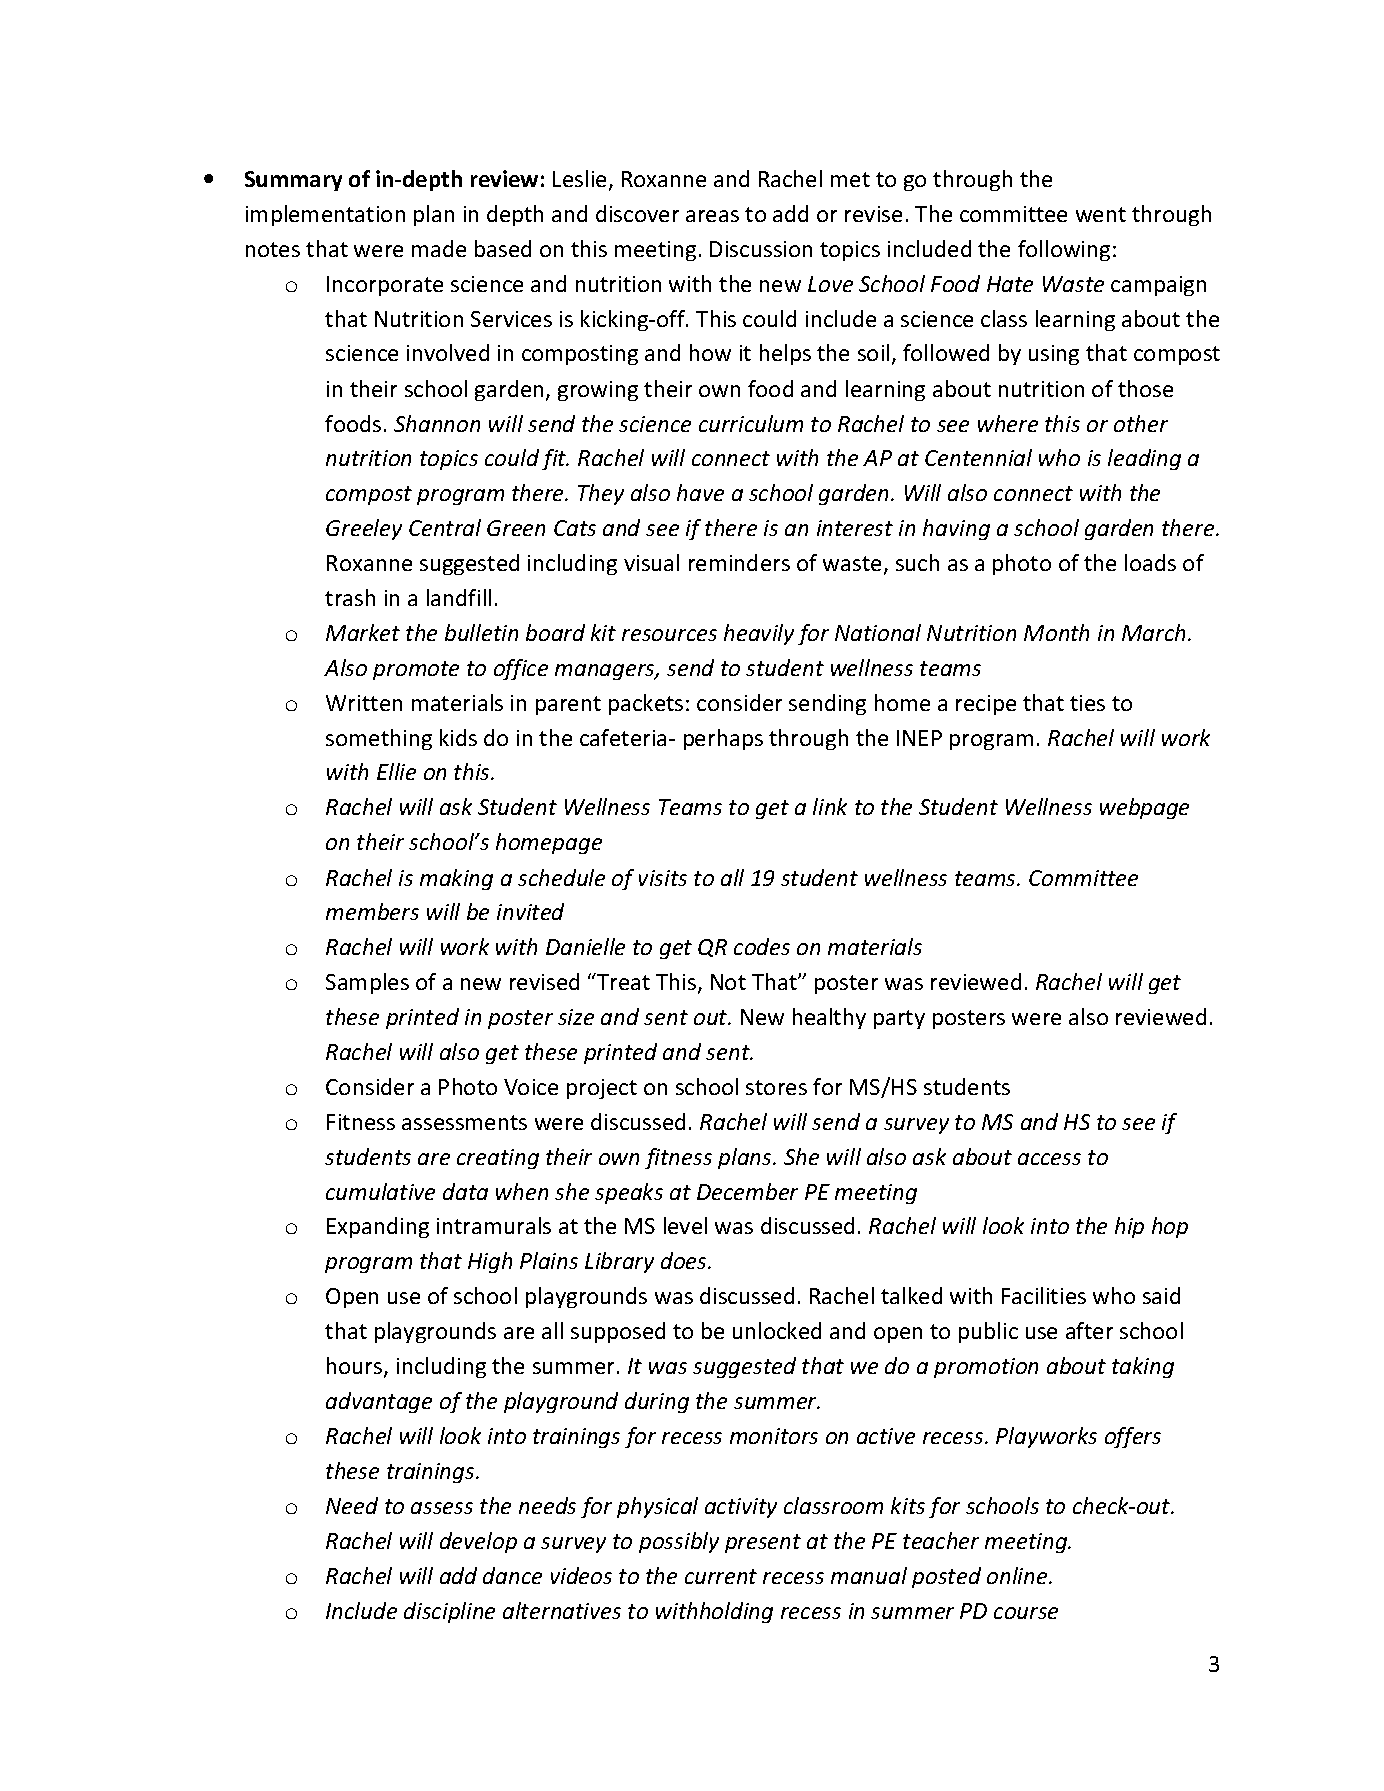  What do you see at coordinates (325, 215) in the image?
I see `implementation` at bounding box center [325, 215].
